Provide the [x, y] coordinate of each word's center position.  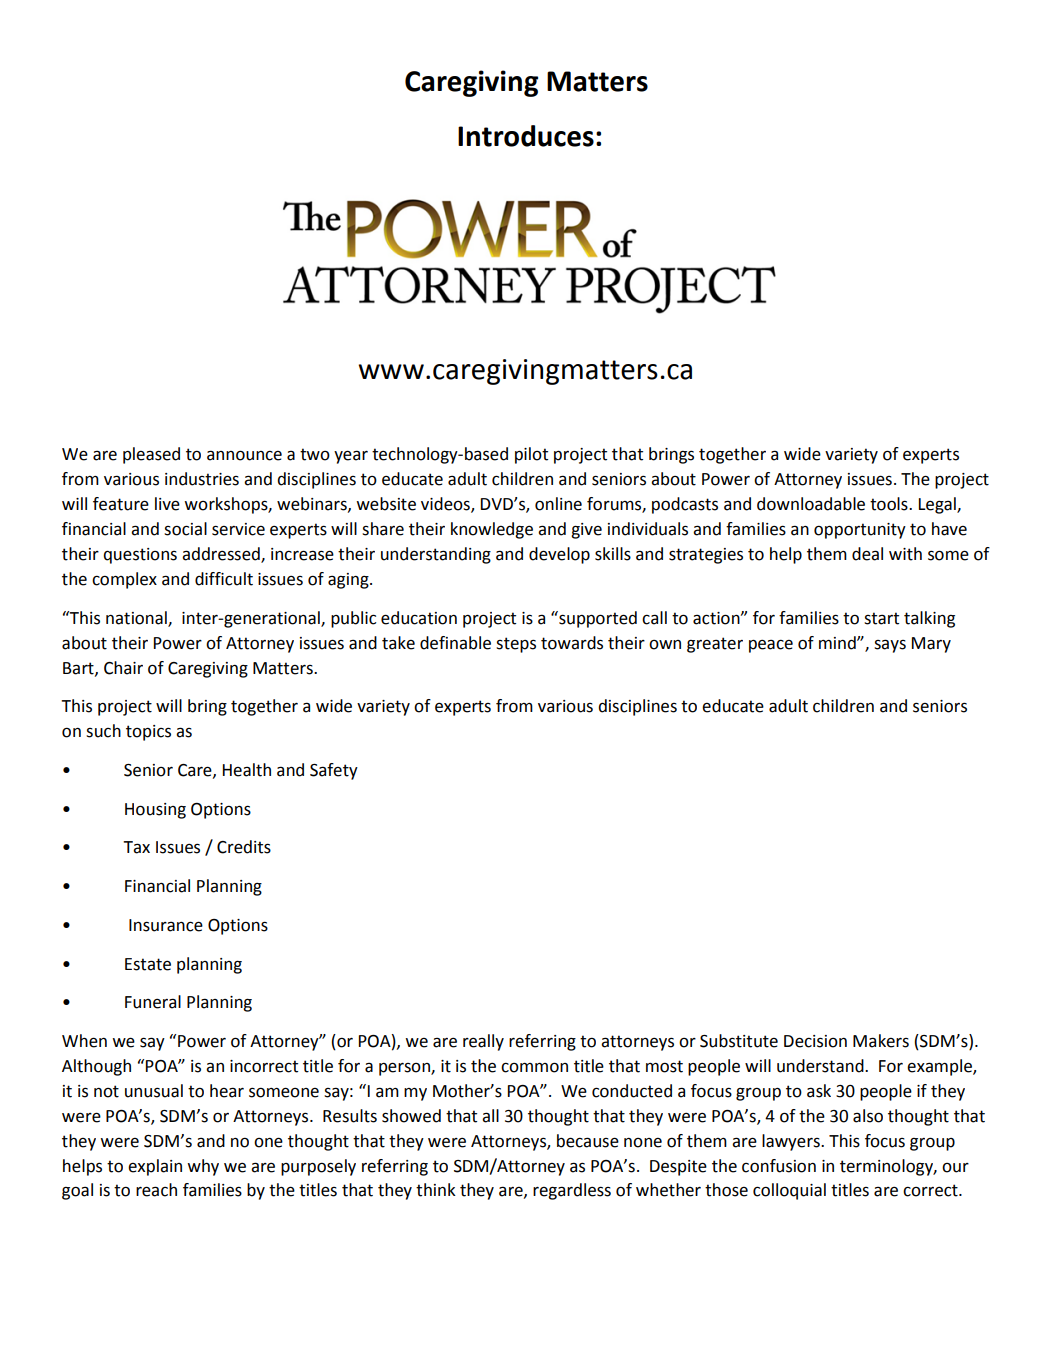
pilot [531, 455]
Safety [334, 771]
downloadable [811, 504]
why [203, 1167]
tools [890, 504]
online [558, 504]
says [890, 646]
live [167, 504]
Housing [155, 811]
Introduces [526, 136]
